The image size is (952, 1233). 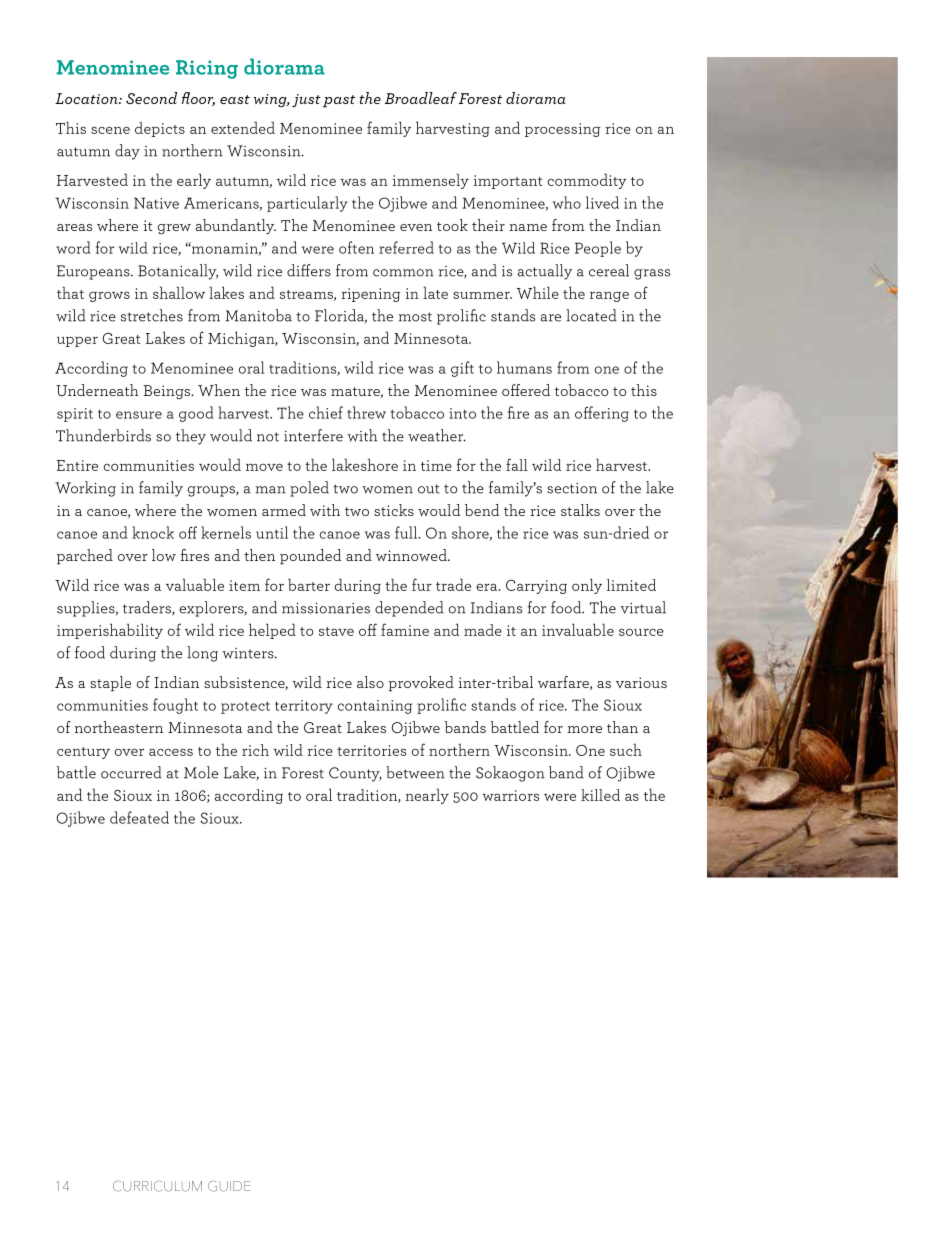 What do you see at coordinates (157, 1186) in the image?
I see `CURRICULUM` at bounding box center [157, 1186].
